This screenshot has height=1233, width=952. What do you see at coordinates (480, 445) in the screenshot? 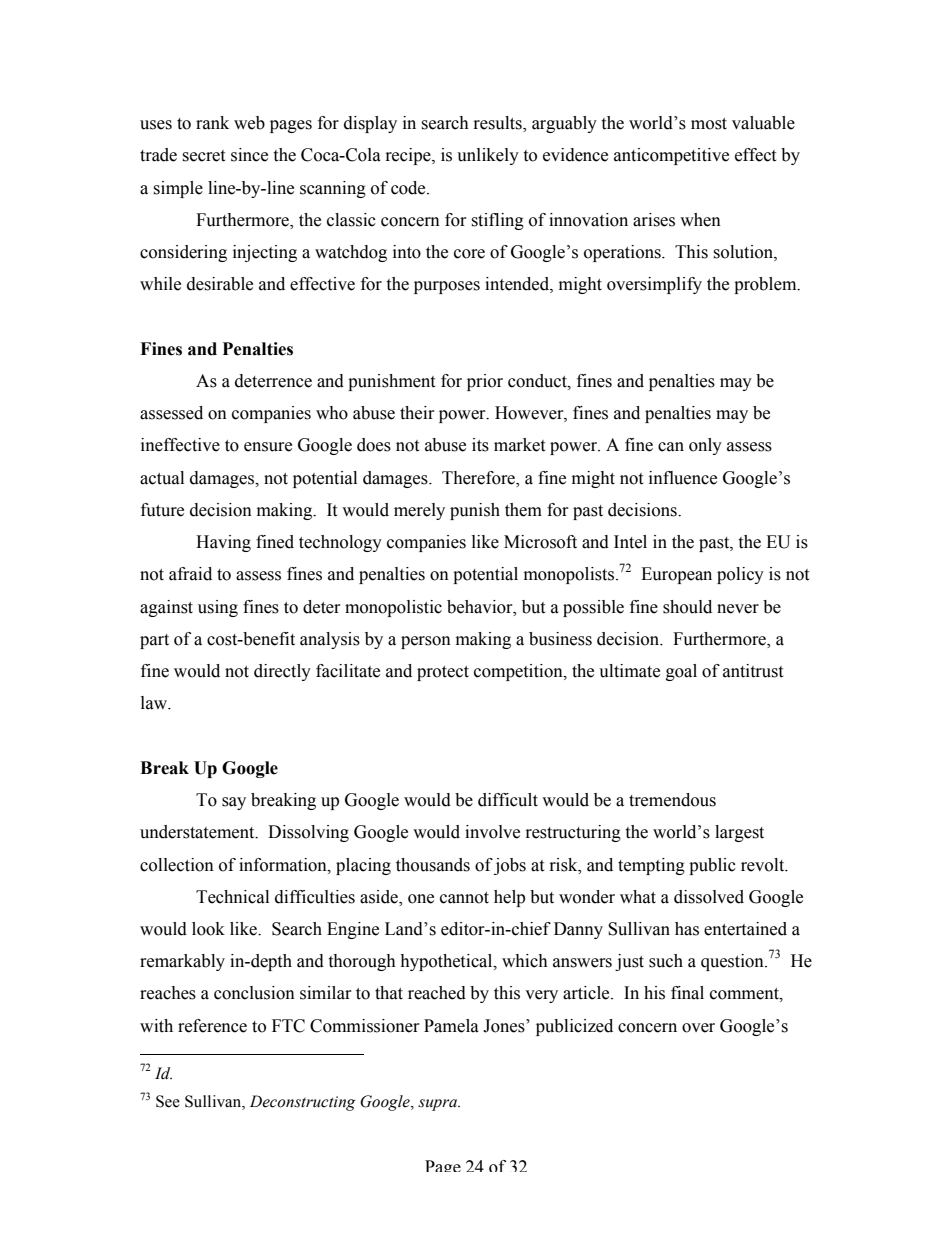
I see `its` at bounding box center [480, 445].
